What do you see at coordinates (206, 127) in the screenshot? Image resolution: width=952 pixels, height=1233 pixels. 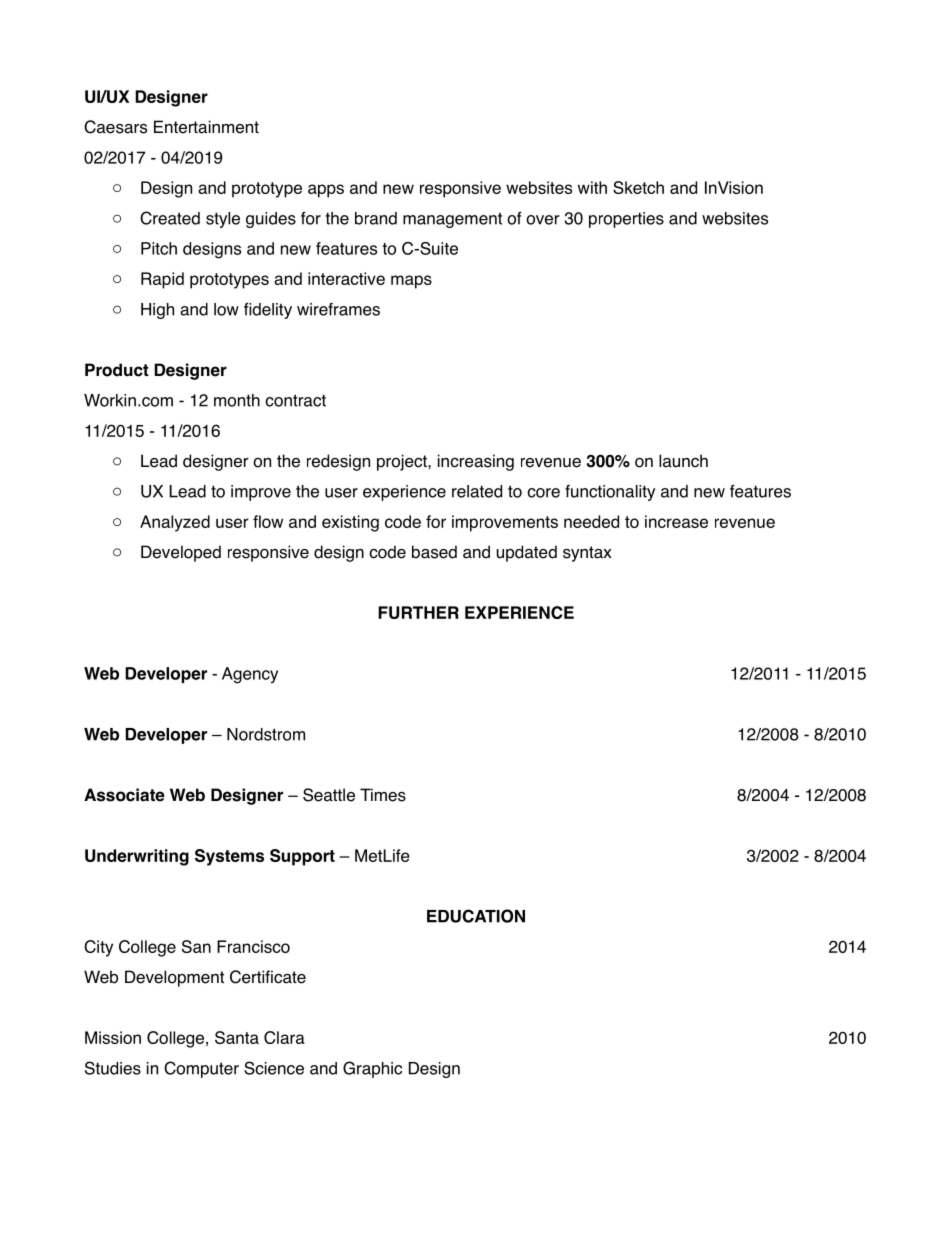 I see `Entertainment` at bounding box center [206, 127].
